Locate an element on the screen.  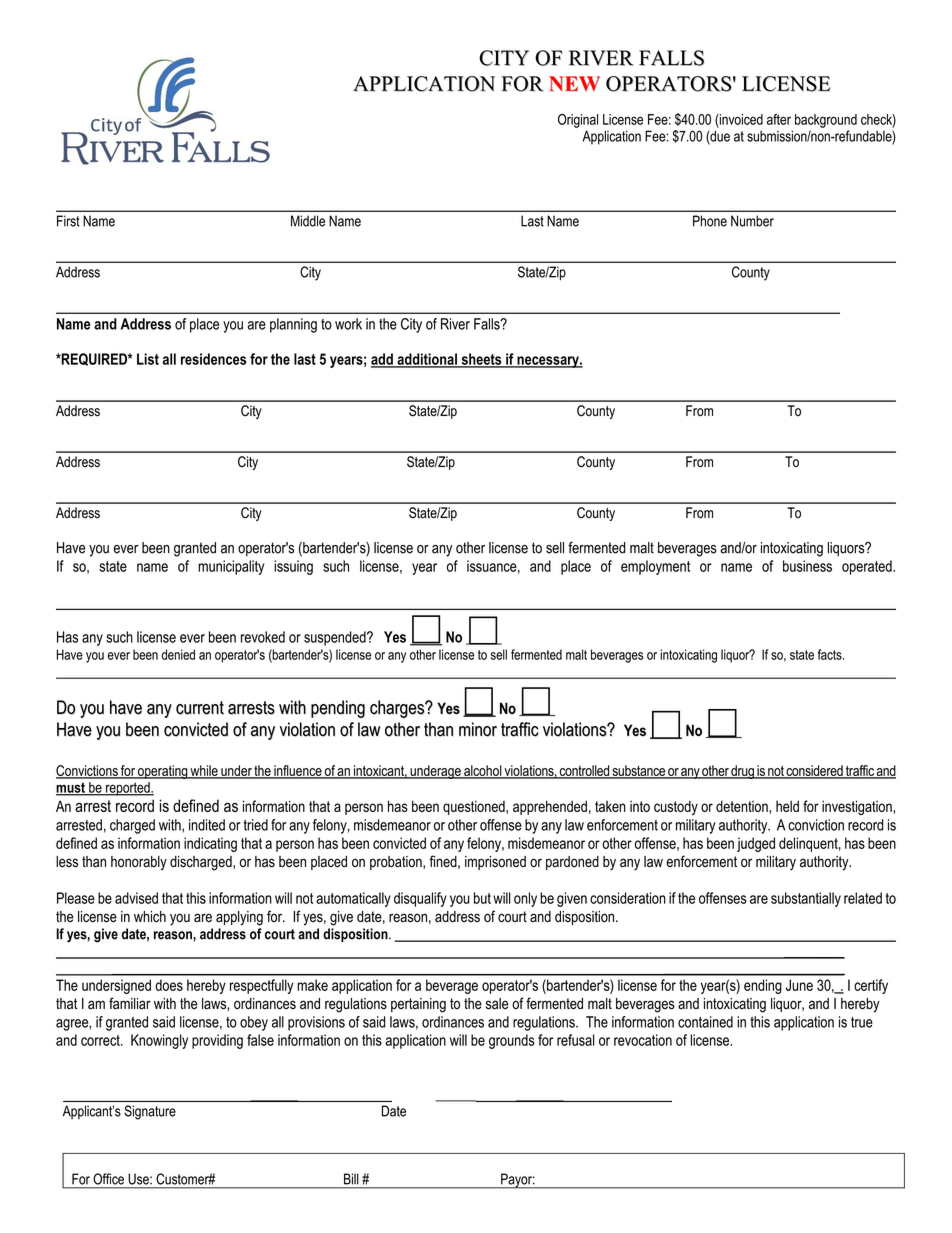
First is located at coordinates (68, 221).
